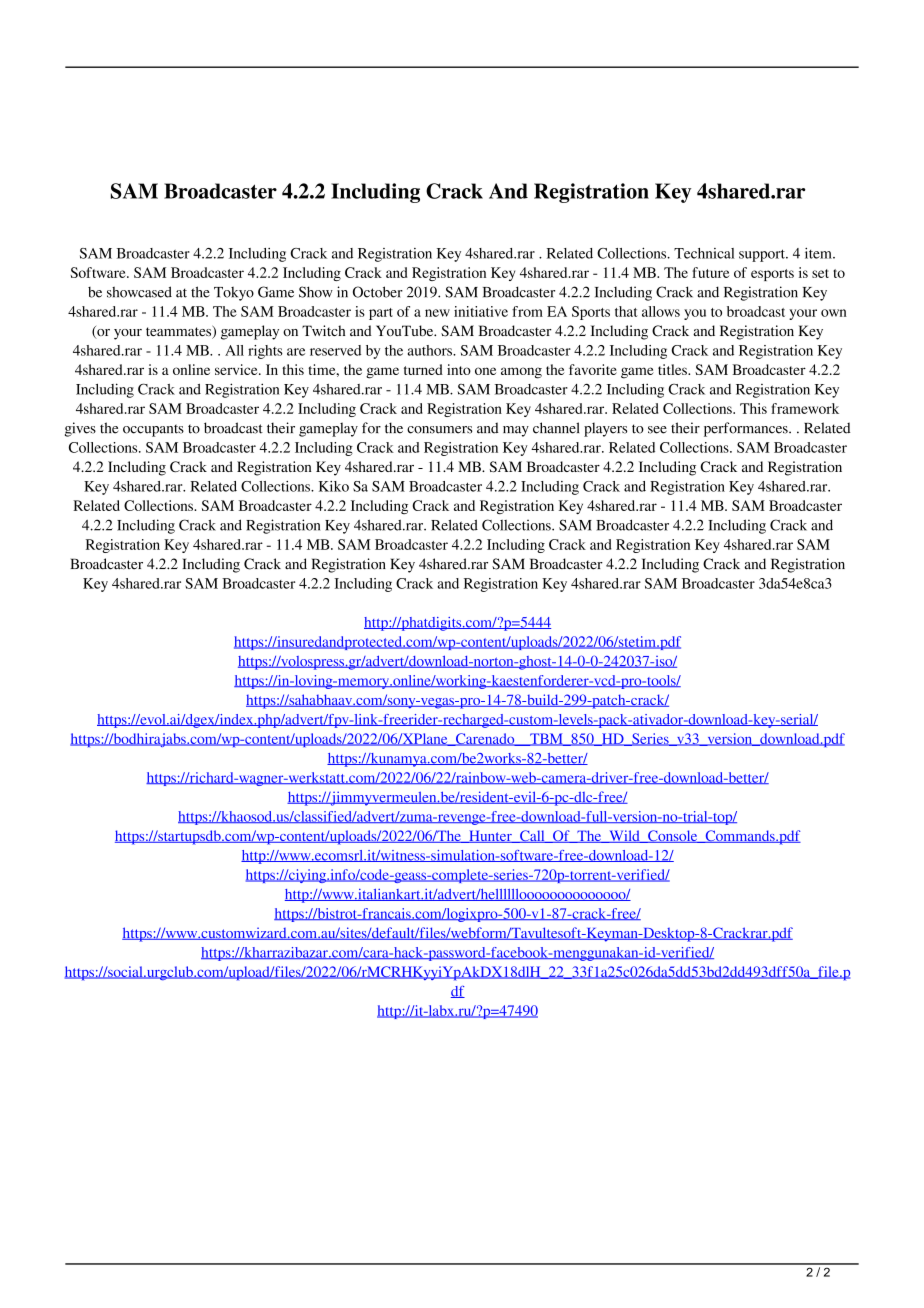 The height and width of the page is (1308, 924). Describe the element at coordinates (481, 311) in the page. I see `initiative` at that location.
